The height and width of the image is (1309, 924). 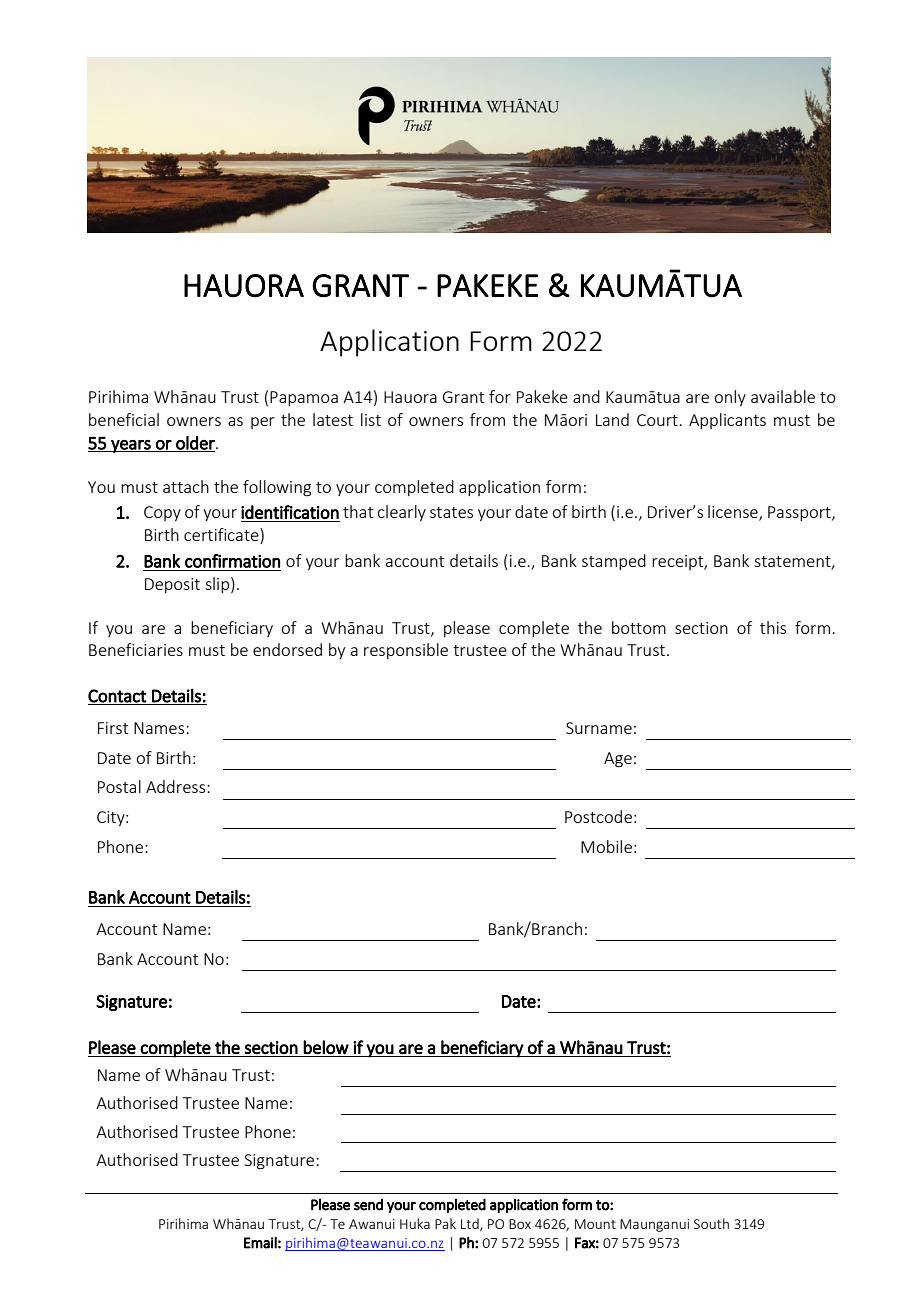 What do you see at coordinates (471, 1224) in the image?
I see `Ltd` at bounding box center [471, 1224].
